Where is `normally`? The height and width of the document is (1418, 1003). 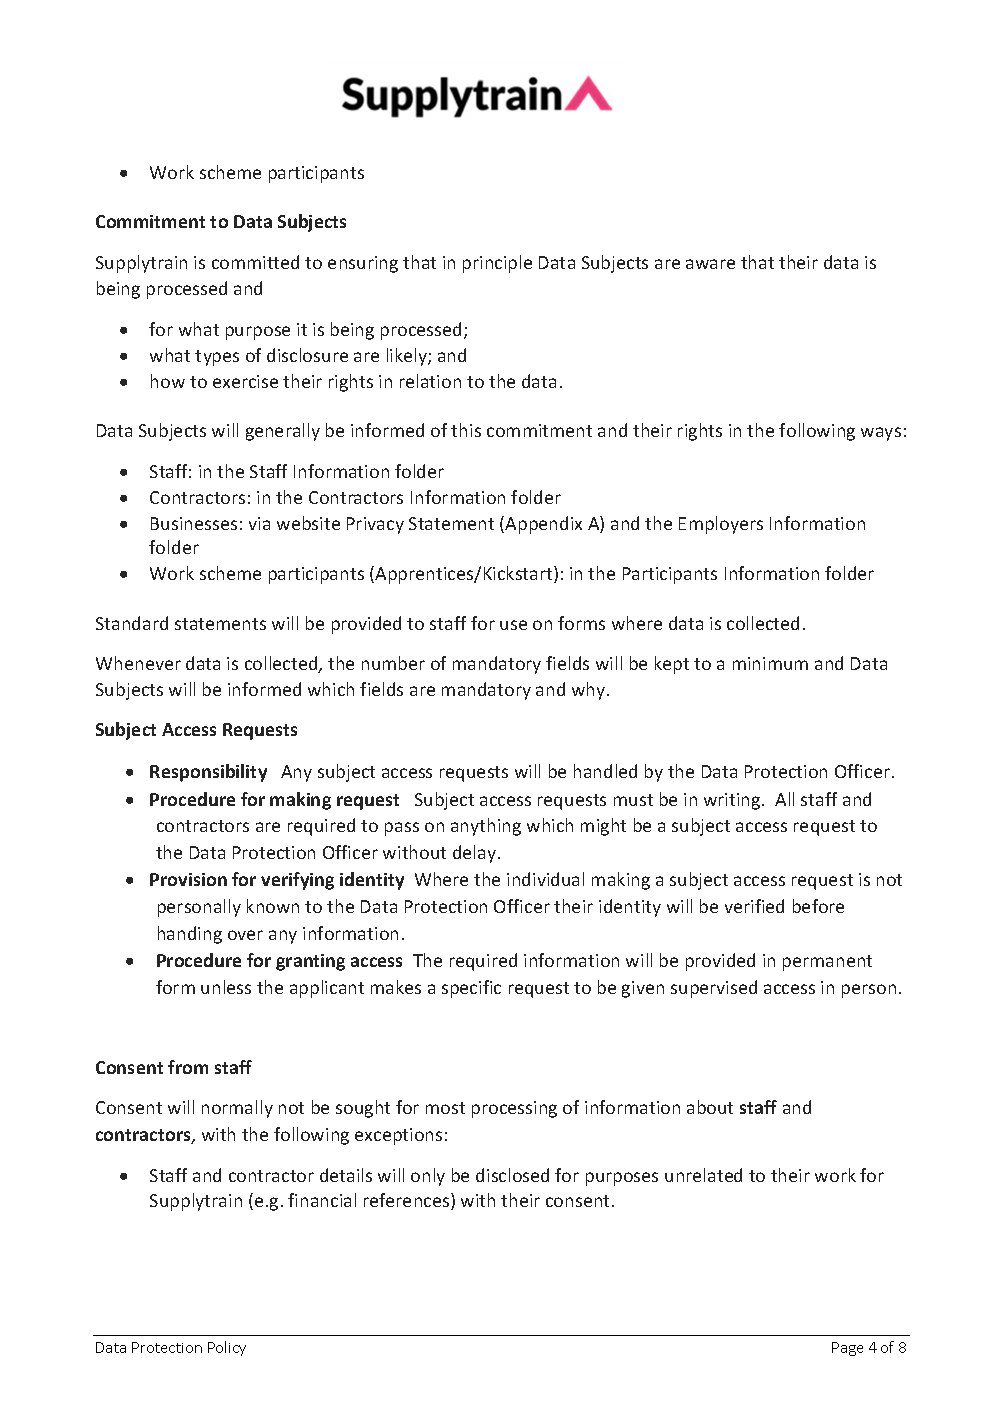 normally is located at coordinates (237, 1109).
